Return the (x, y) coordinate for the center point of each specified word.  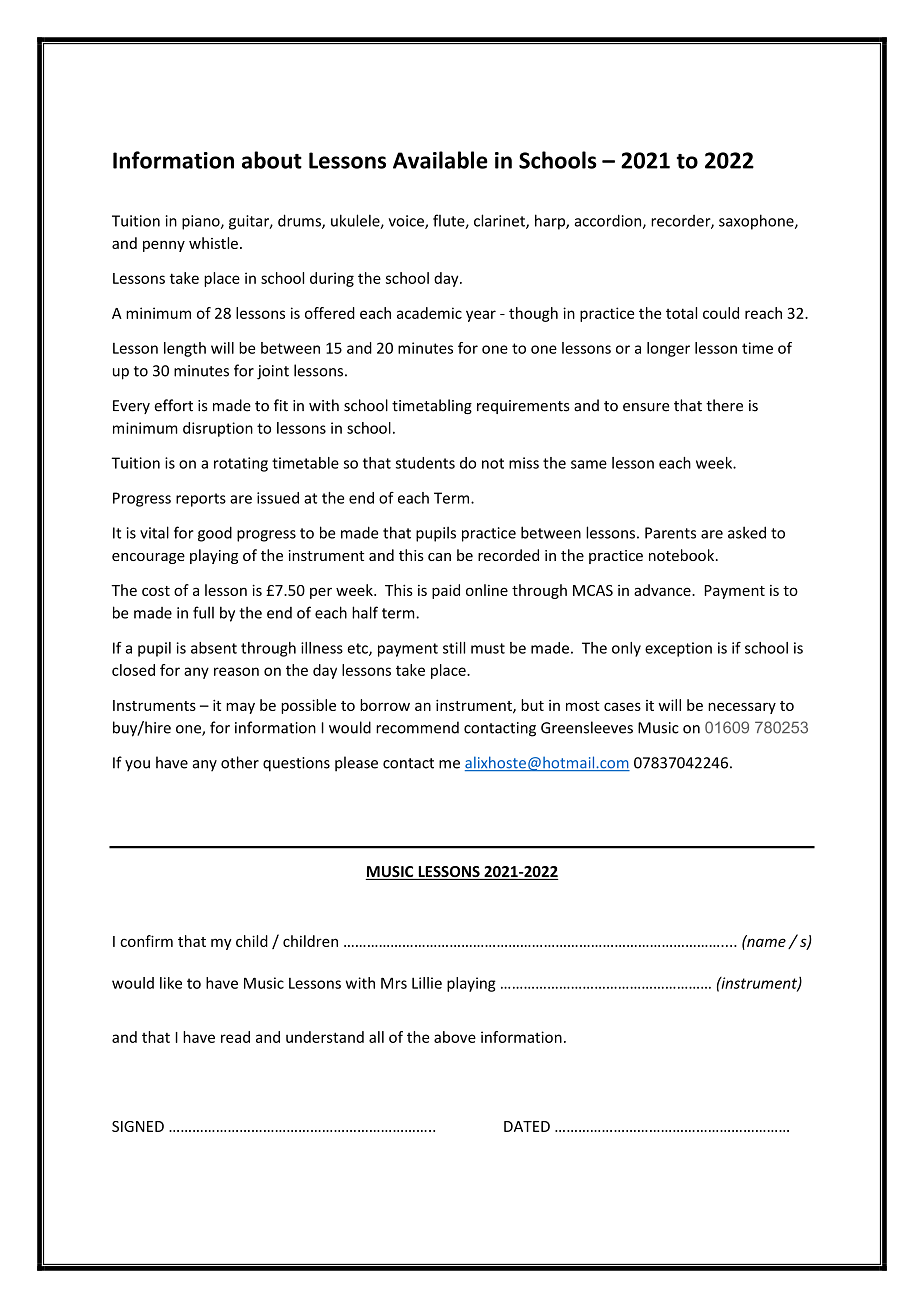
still (454, 648)
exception (678, 649)
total (681, 313)
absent (214, 648)
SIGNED (138, 1126)
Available (440, 160)
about (272, 160)
